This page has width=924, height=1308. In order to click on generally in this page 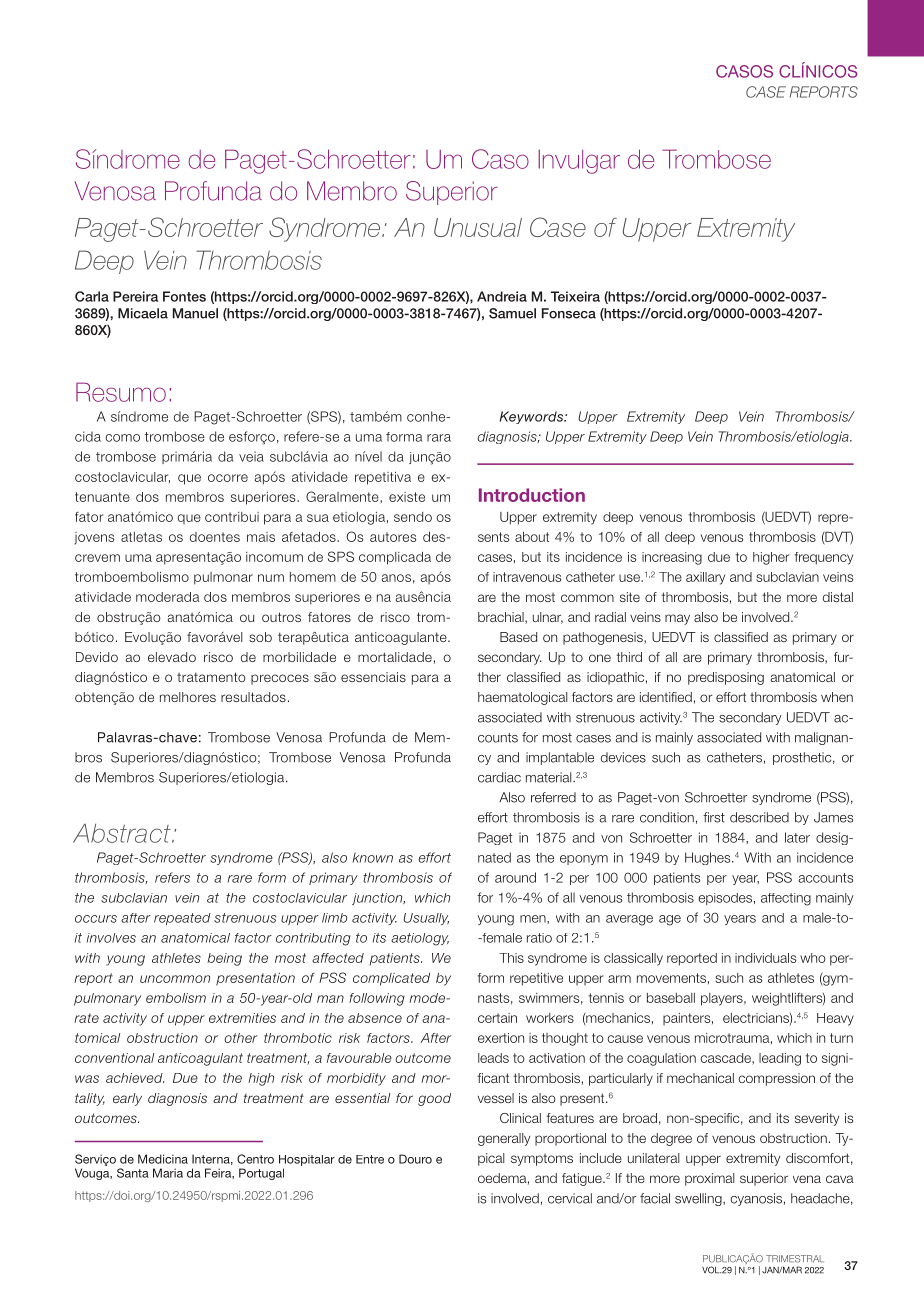, I will do `click(504, 1139)`.
